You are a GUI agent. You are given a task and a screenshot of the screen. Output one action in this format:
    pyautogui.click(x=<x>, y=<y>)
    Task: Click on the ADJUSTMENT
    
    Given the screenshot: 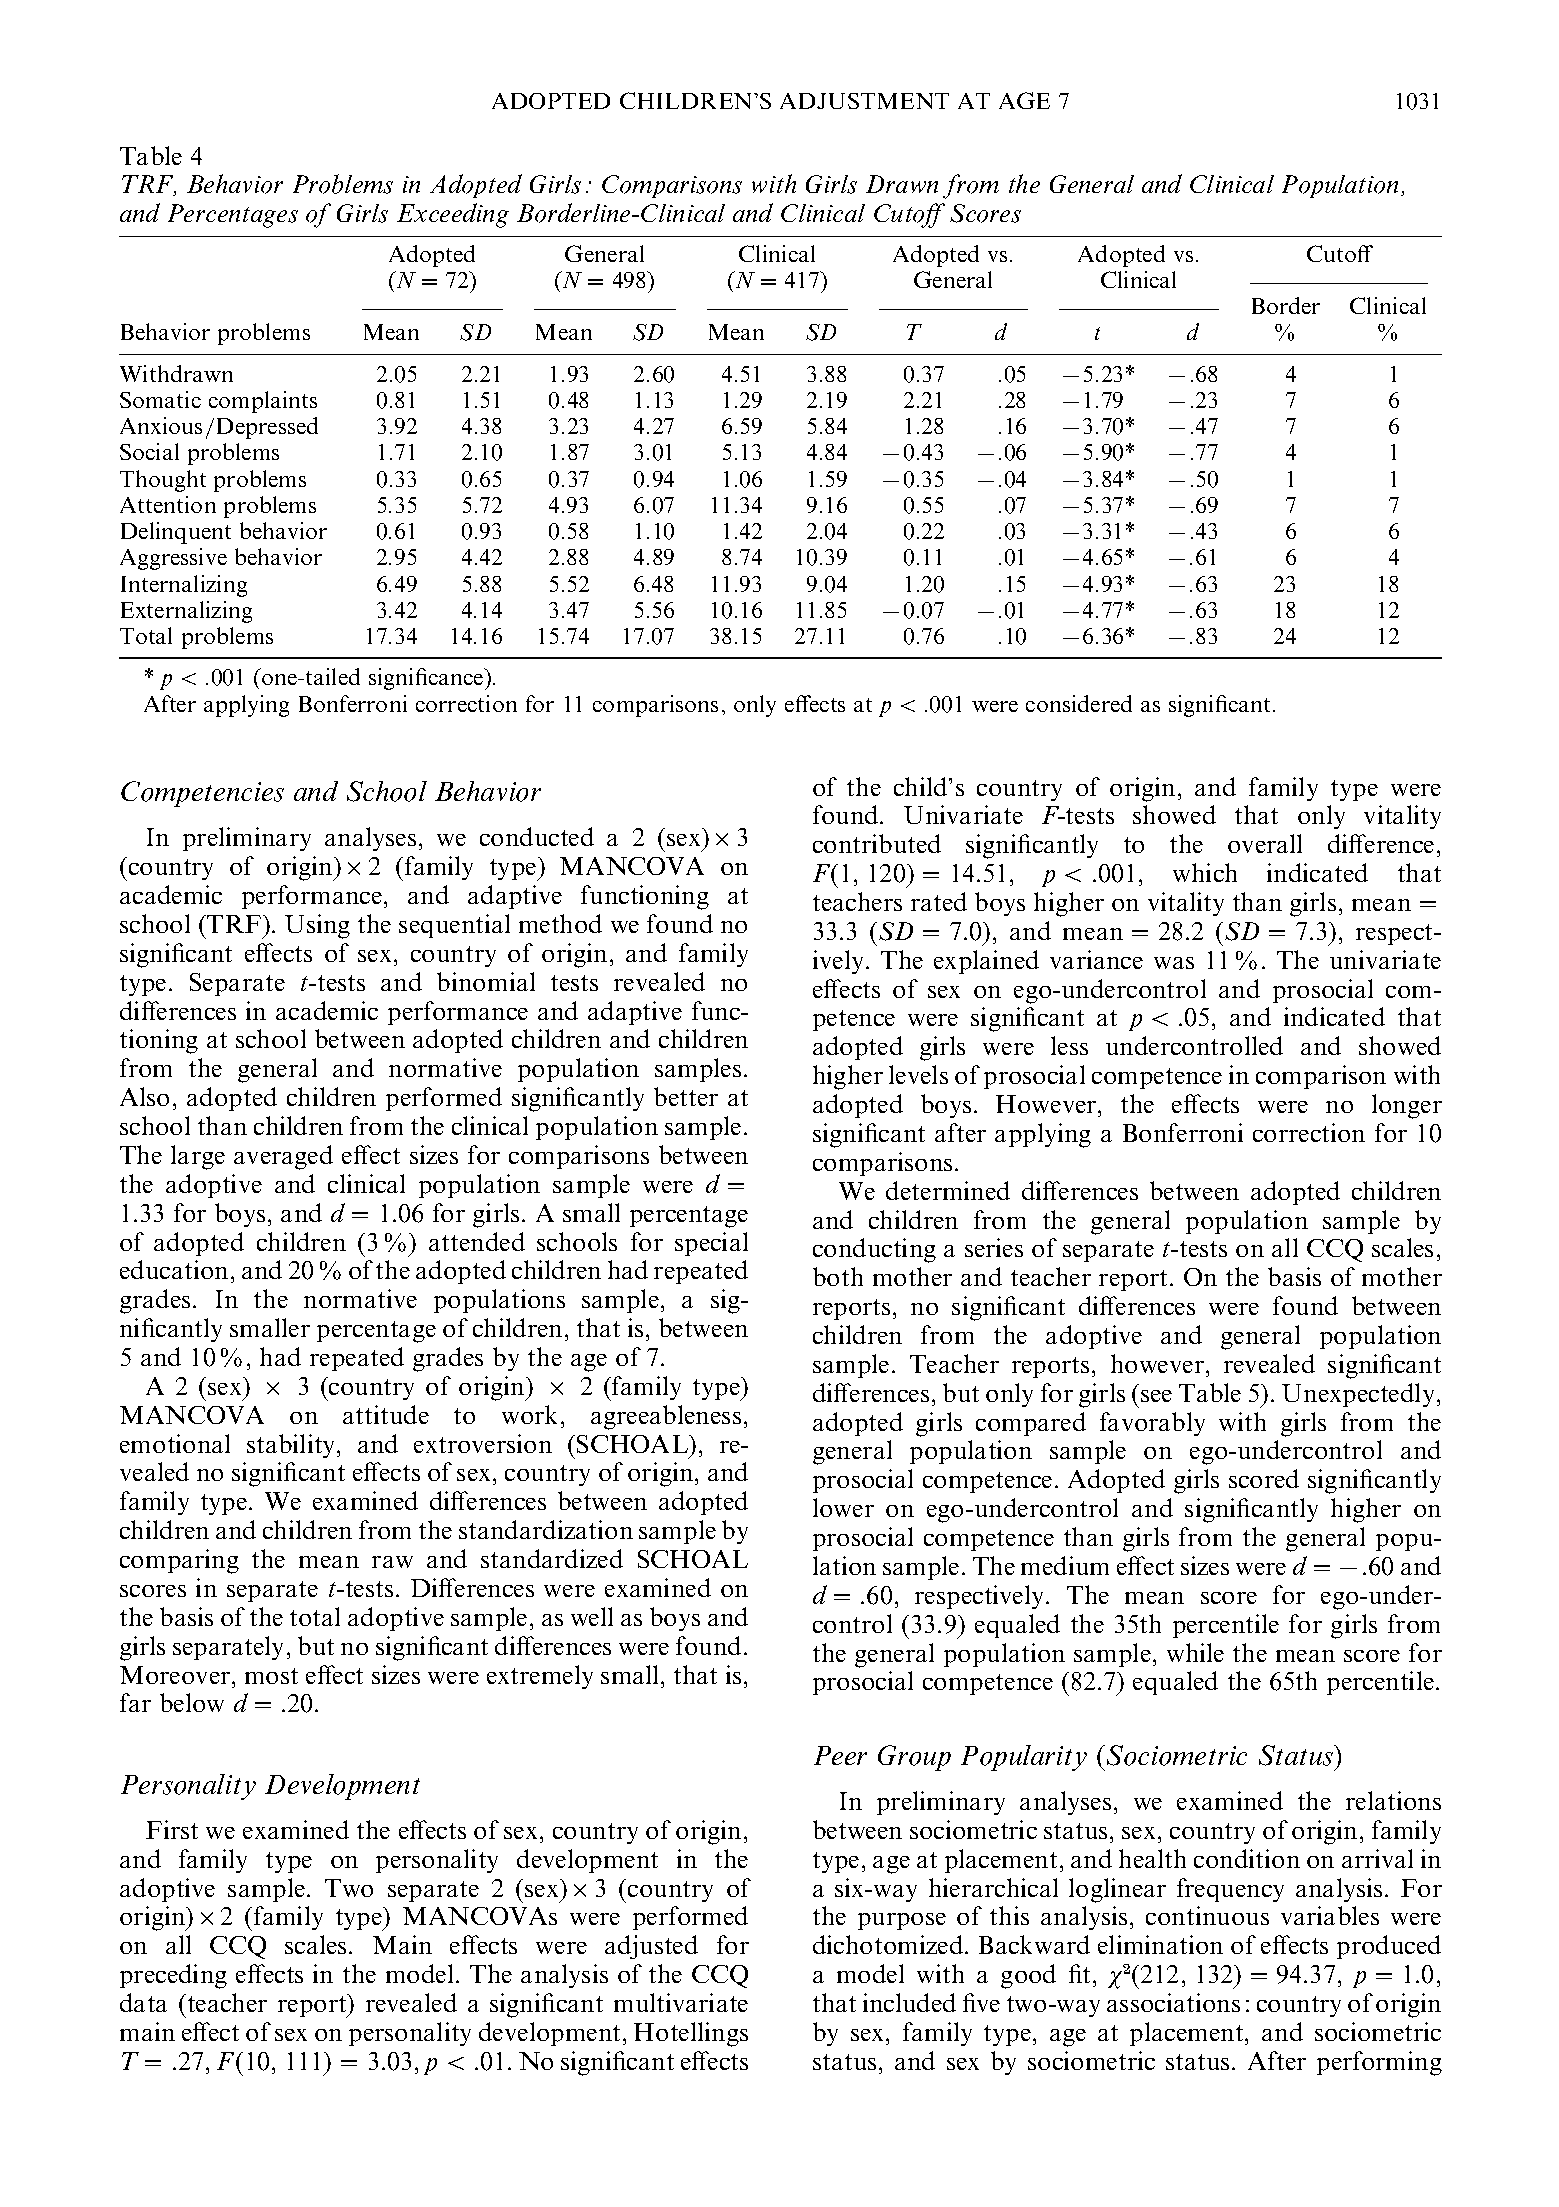 What is the action you would take?
    pyautogui.click(x=864, y=101)
